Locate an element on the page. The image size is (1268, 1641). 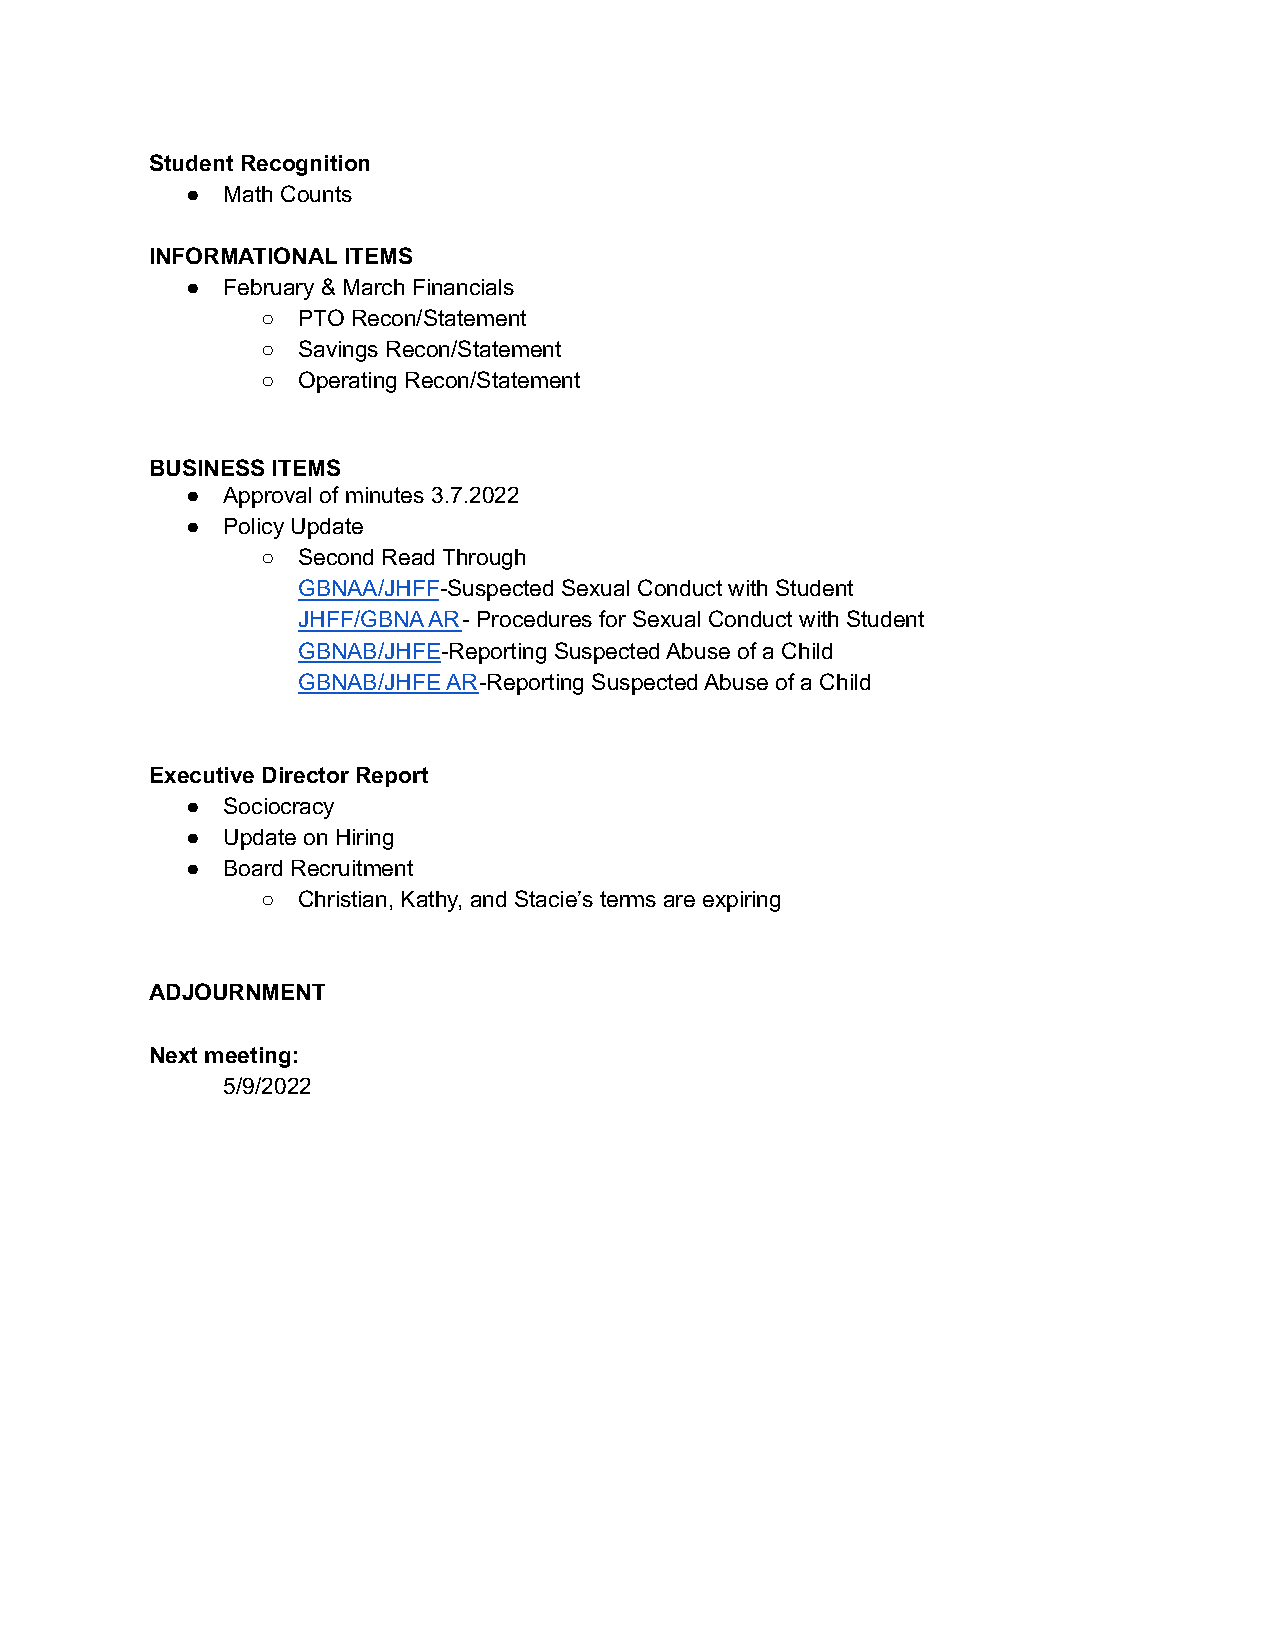
Operating is located at coordinates (347, 382).
